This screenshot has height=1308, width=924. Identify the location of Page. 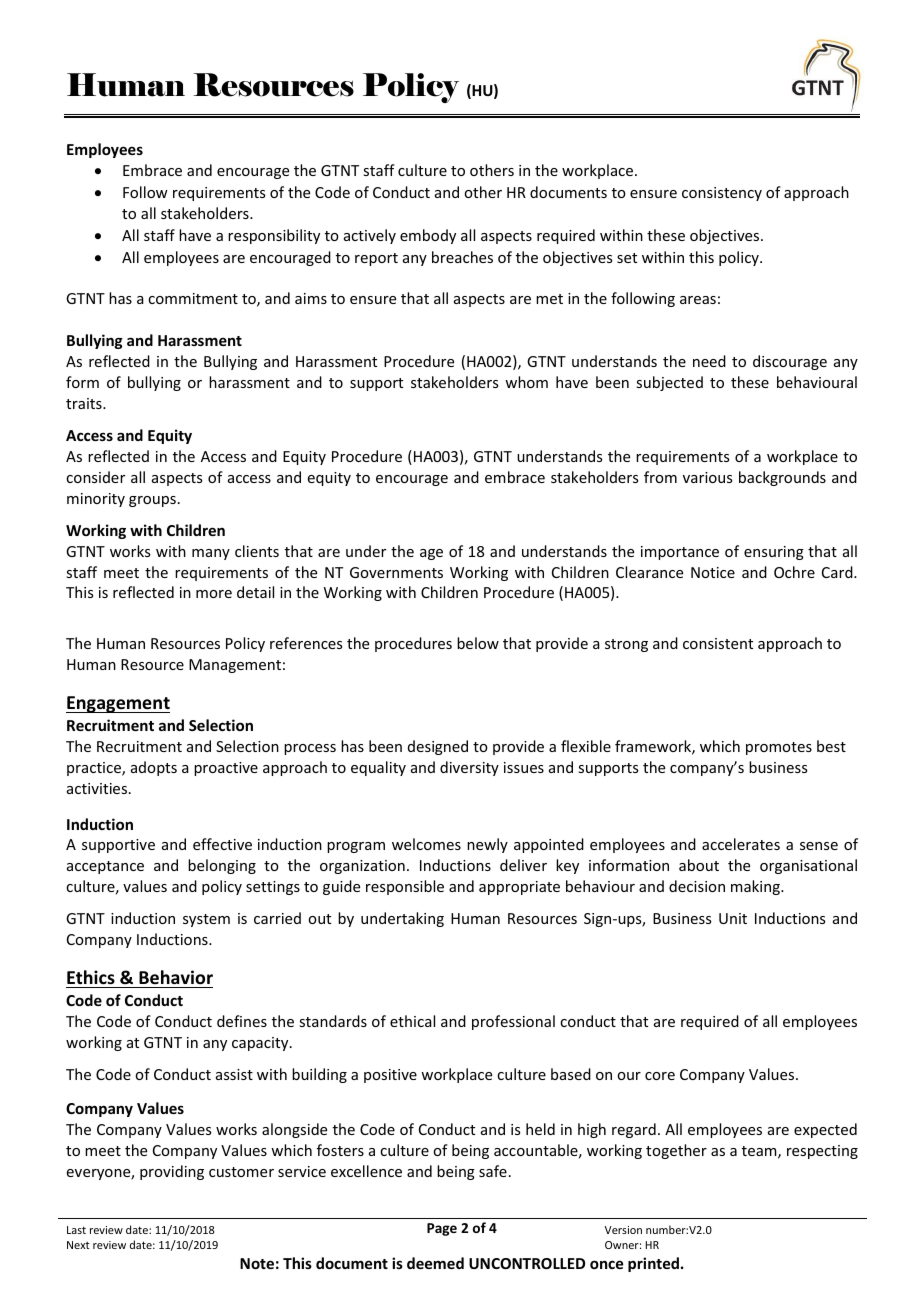
(442, 1229).
